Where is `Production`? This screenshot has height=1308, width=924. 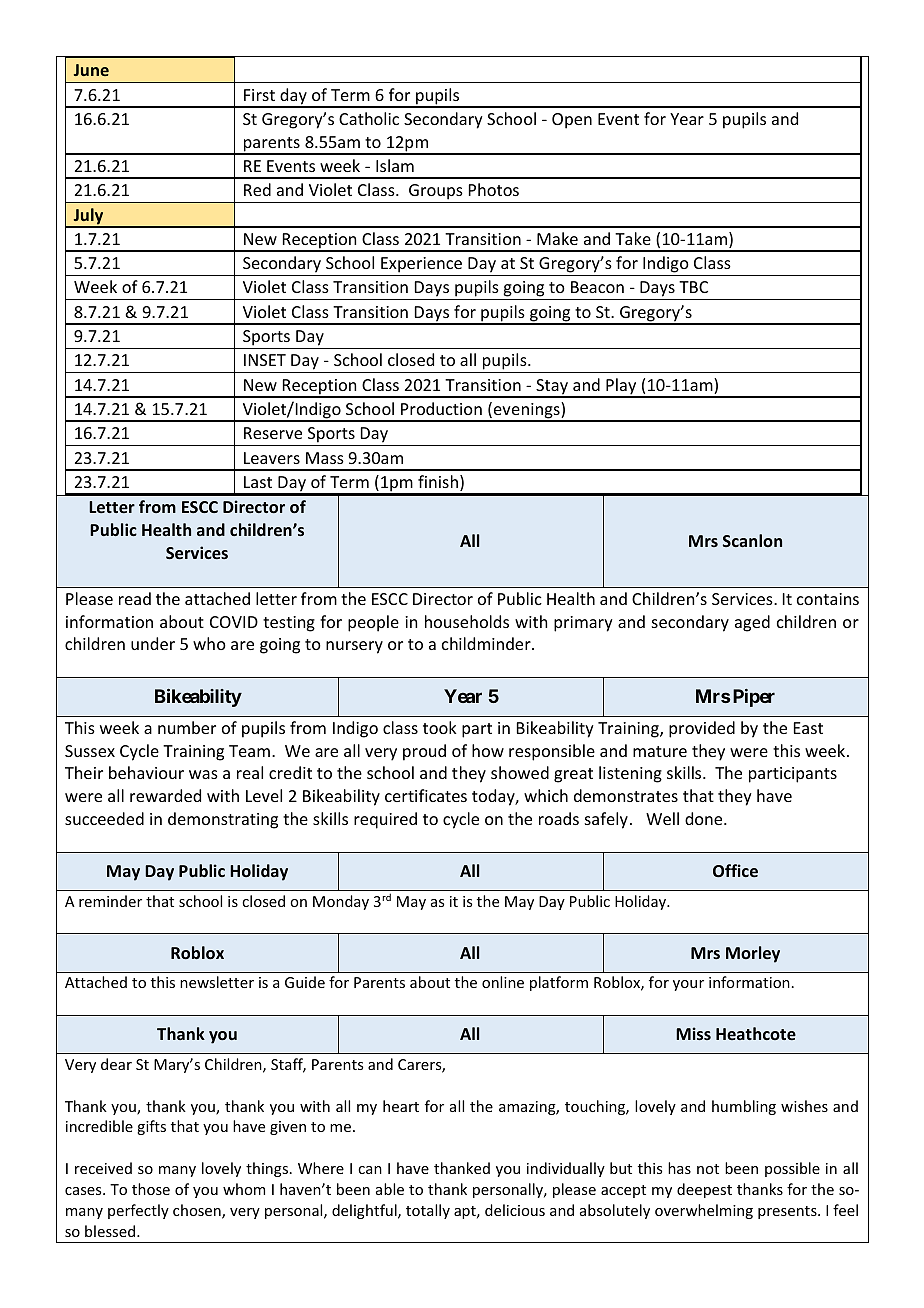
Production is located at coordinates (441, 408).
